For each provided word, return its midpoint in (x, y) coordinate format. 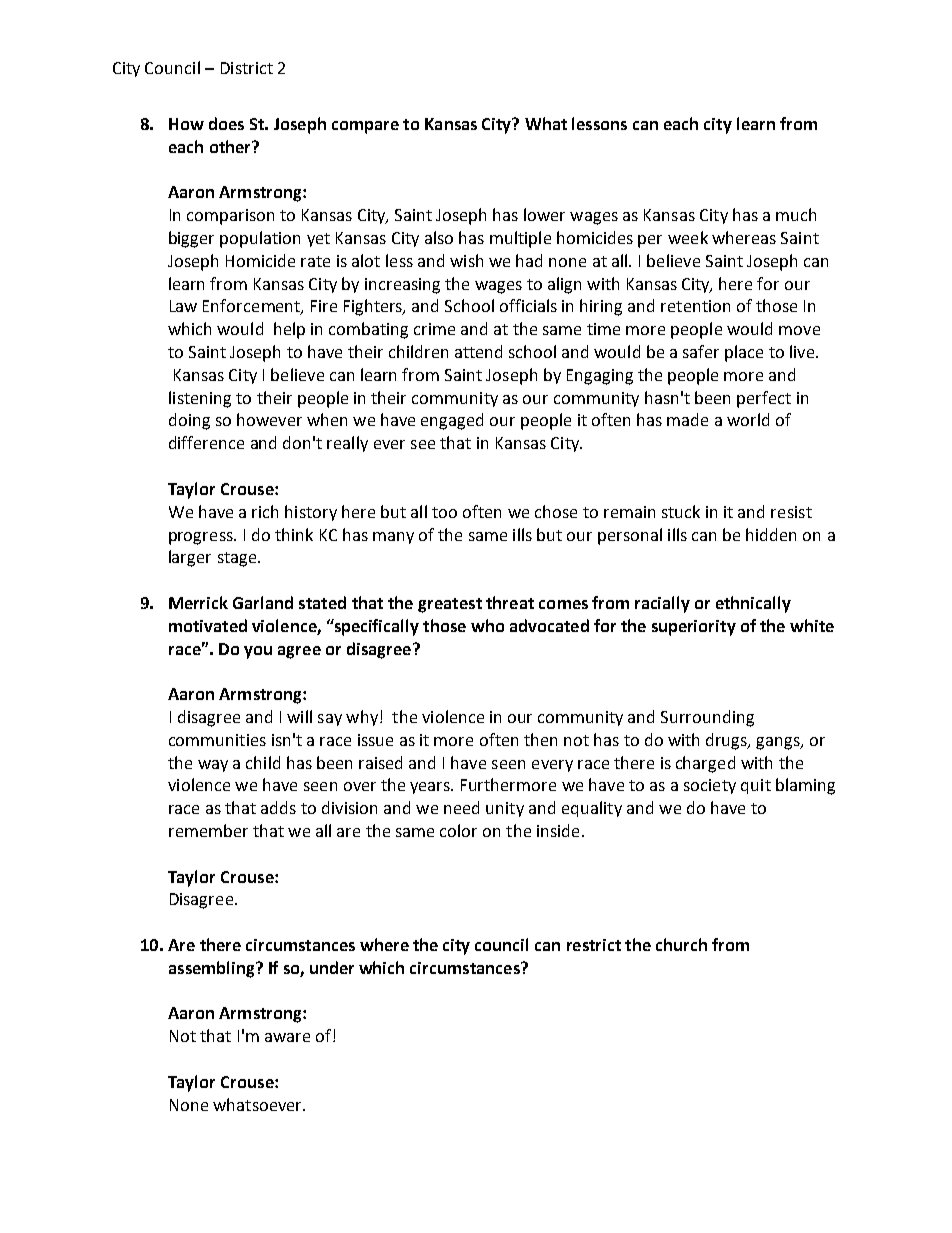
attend (478, 351)
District (247, 68)
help (289, 330)
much (796, 214)
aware (287, 1037)
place (744, 353)
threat (510, 602)
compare (365, 127)
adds (278, 807)
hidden (771, 534)
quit (756, 786)
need (461, 807)
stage (238, 559)
